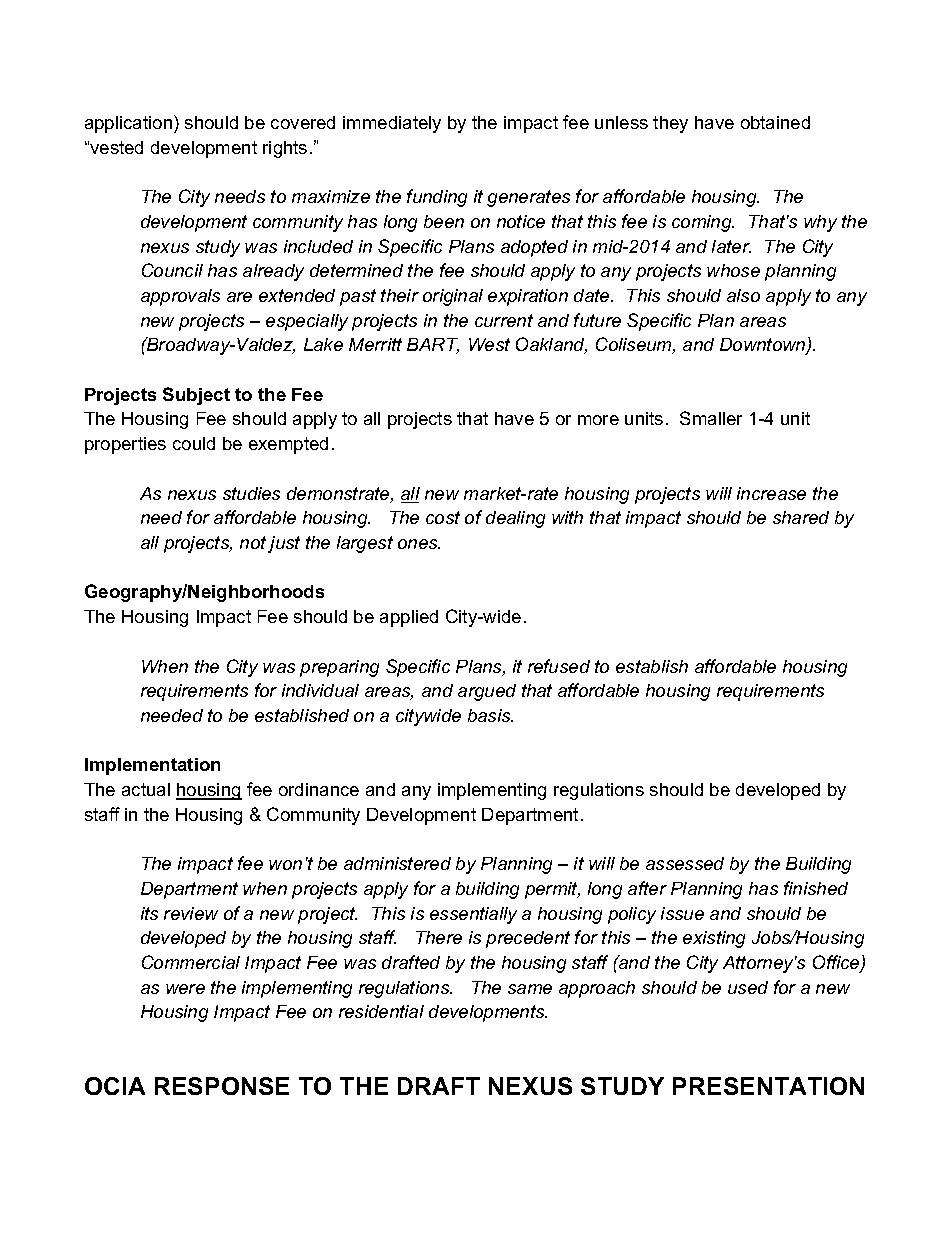 The height and width of the screenshot is (1233, 952). I want to click on RESPONSE, so click(222, 1086).
